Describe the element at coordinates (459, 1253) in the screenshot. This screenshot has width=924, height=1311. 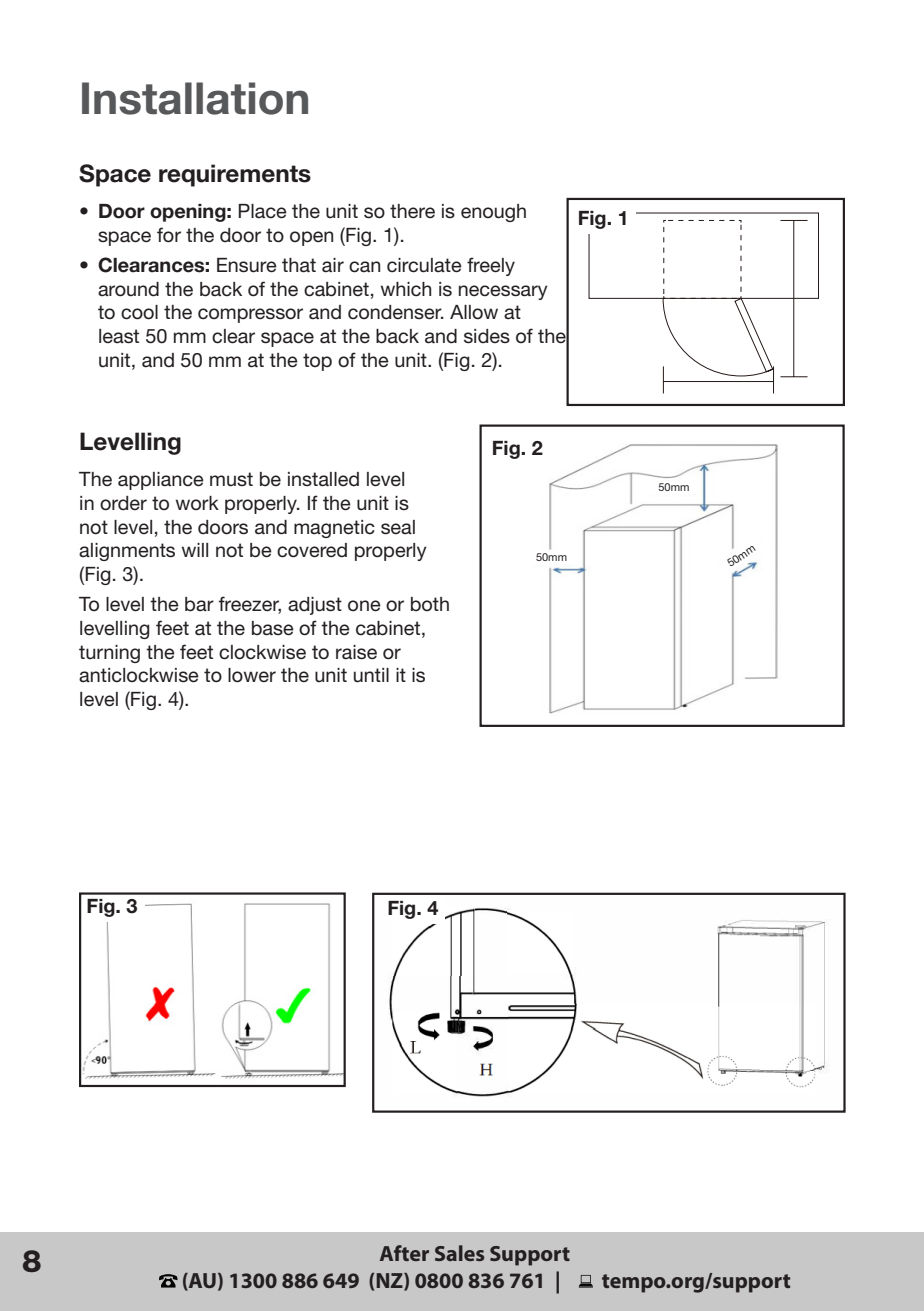
I see `Sales` at that location.
